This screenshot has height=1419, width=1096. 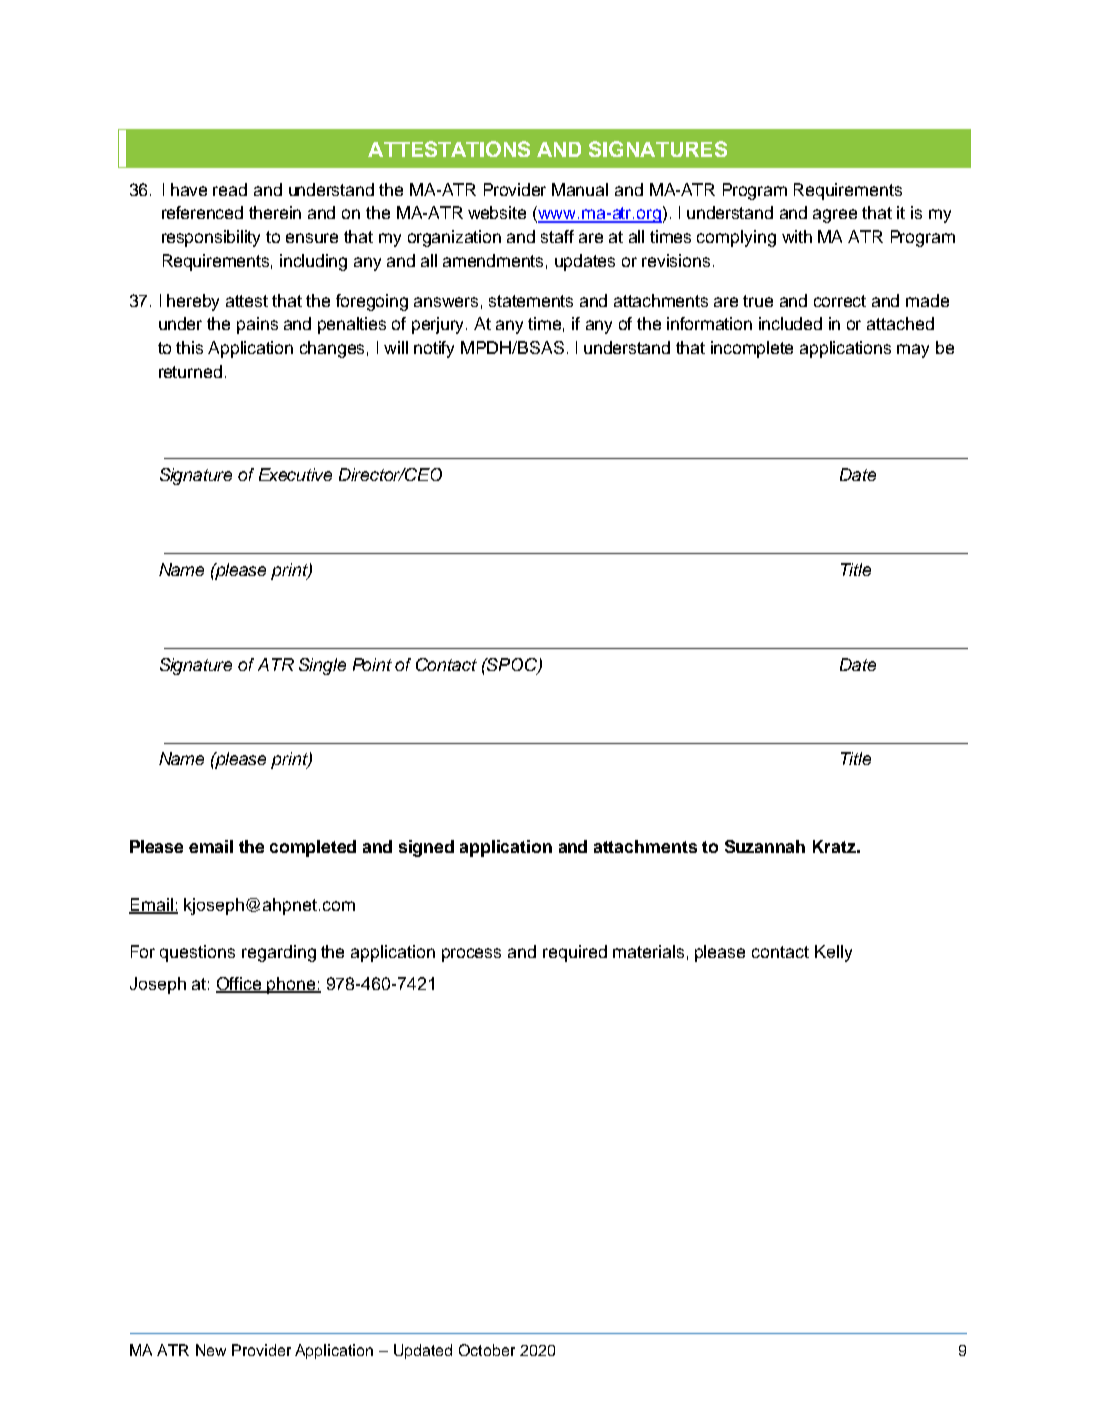 What do you see at coordinates (833, 953) in the screenshot?
I see `Kelly` at bounding box center [833, 953].
